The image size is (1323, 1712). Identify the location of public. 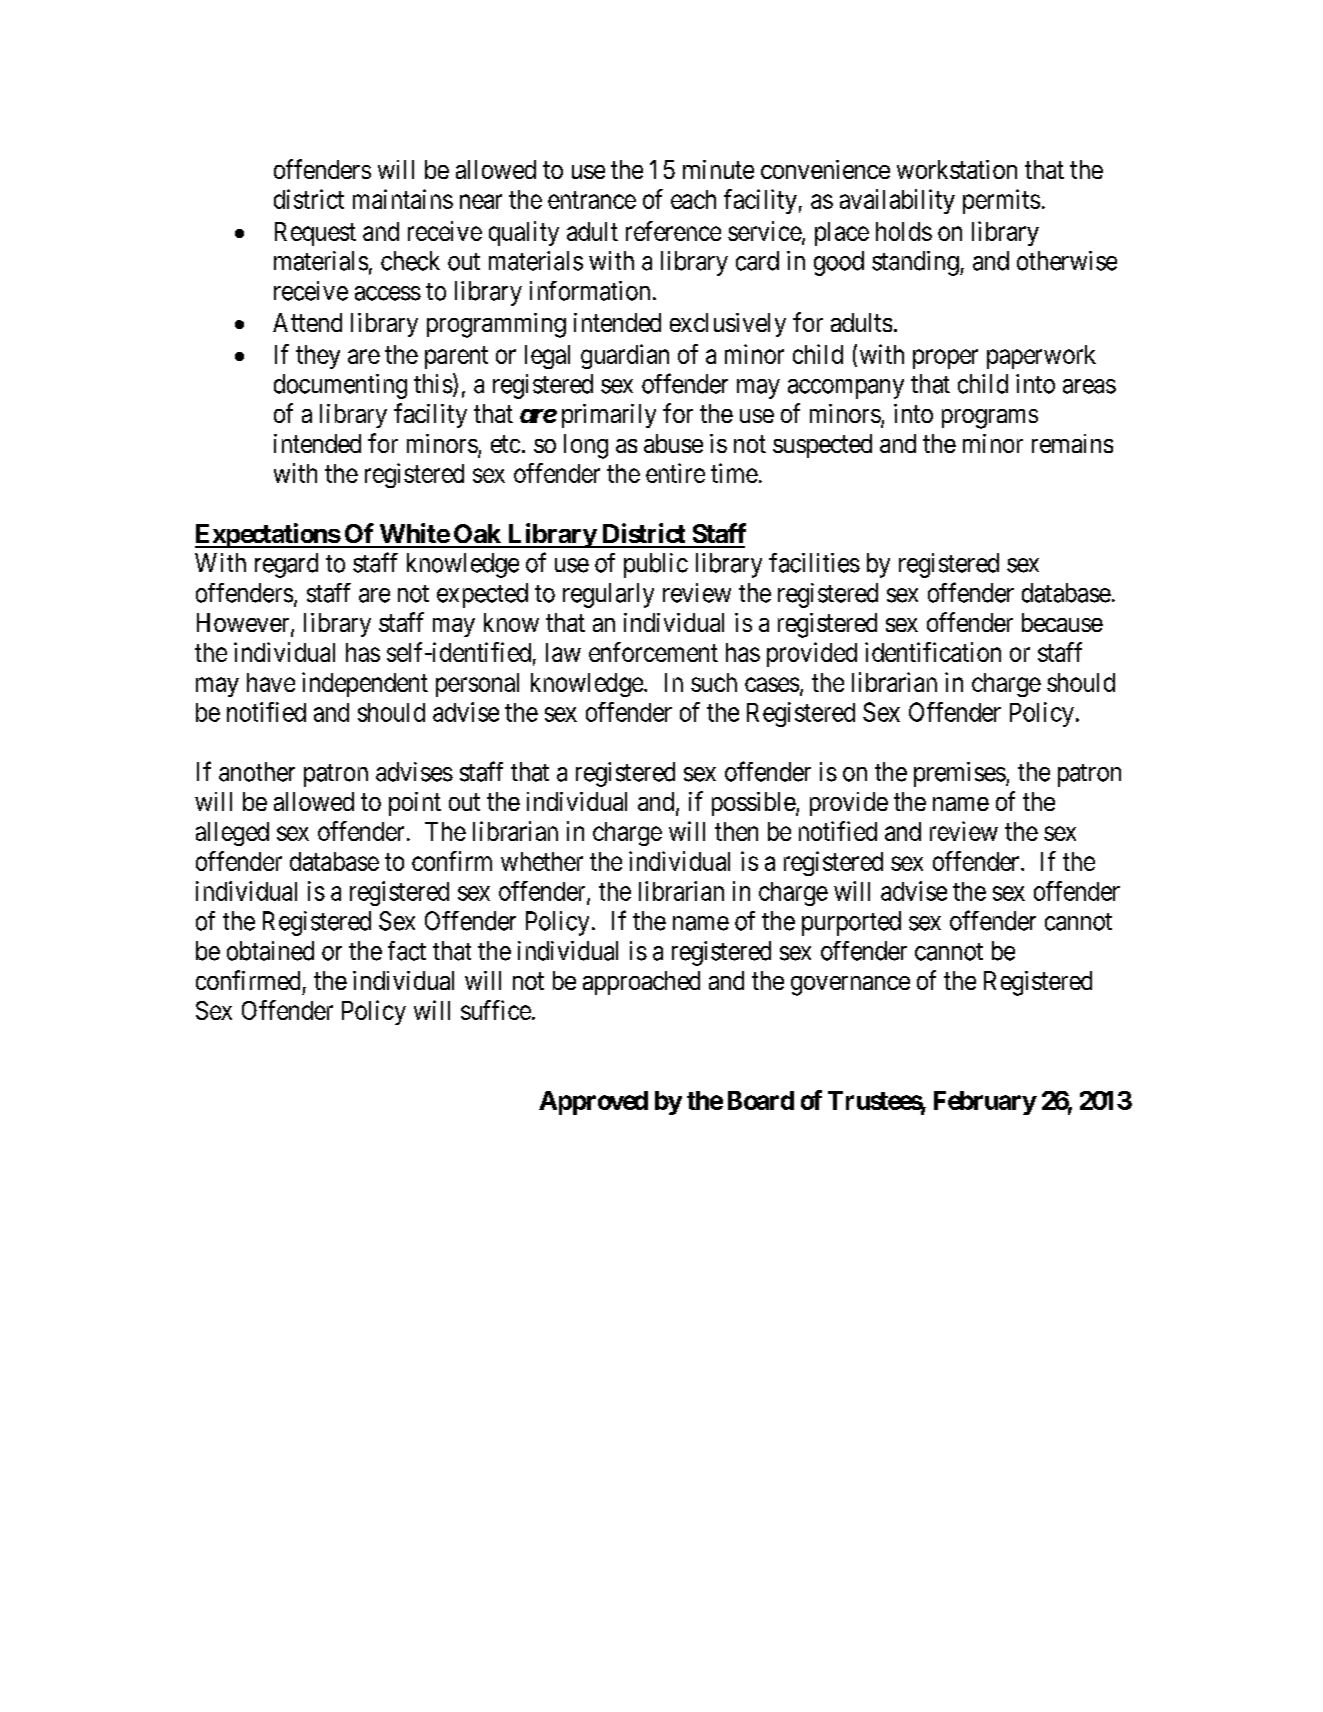
(656, 565).
